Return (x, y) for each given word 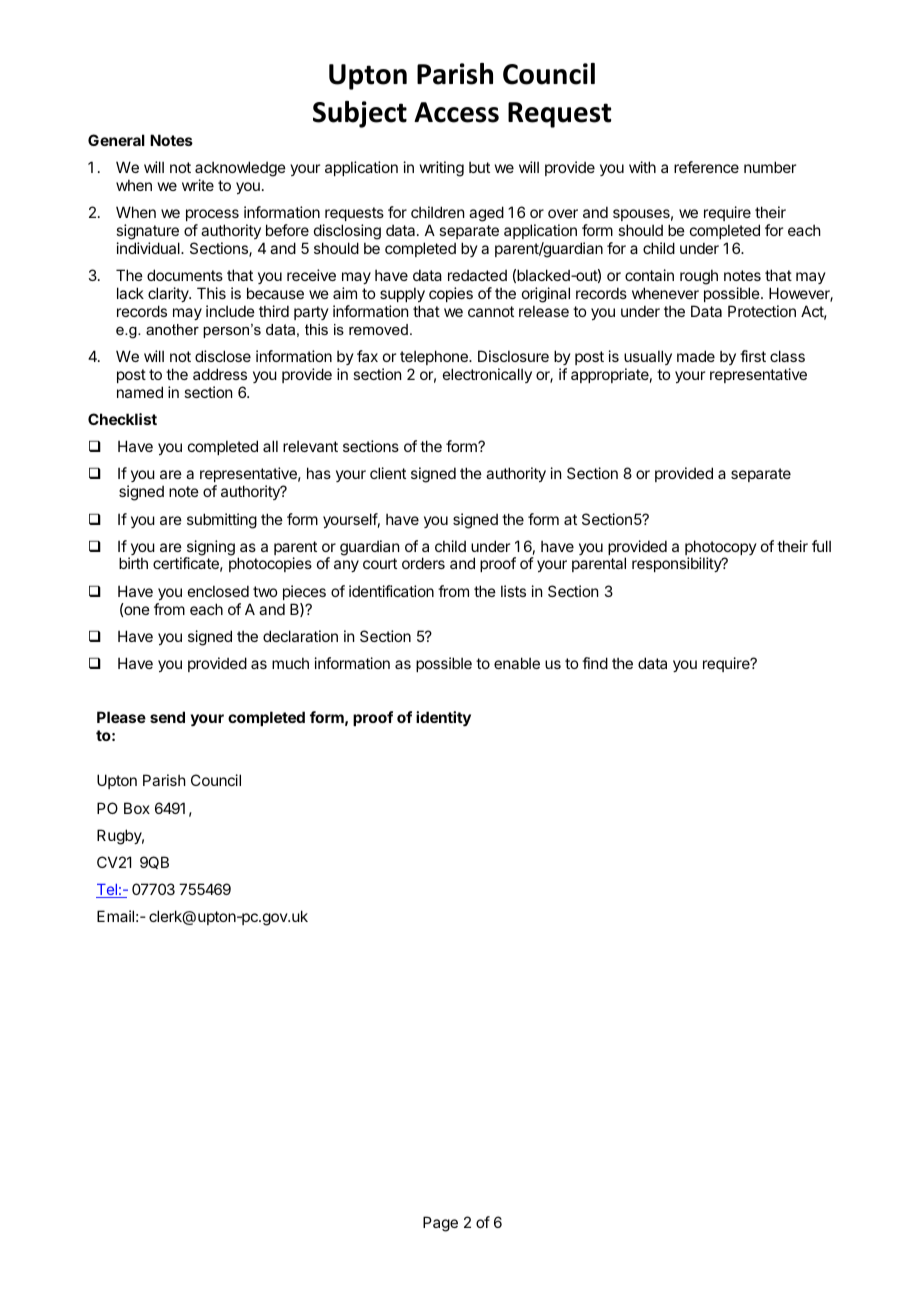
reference (706, 167)
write (198, 185)
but (479, 167)
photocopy (721, 549)
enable (517, 663)
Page (440, 1224)
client (388, 473)
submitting (222, 521)
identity (443, 719)
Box (137, 808)
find (595, 663)
